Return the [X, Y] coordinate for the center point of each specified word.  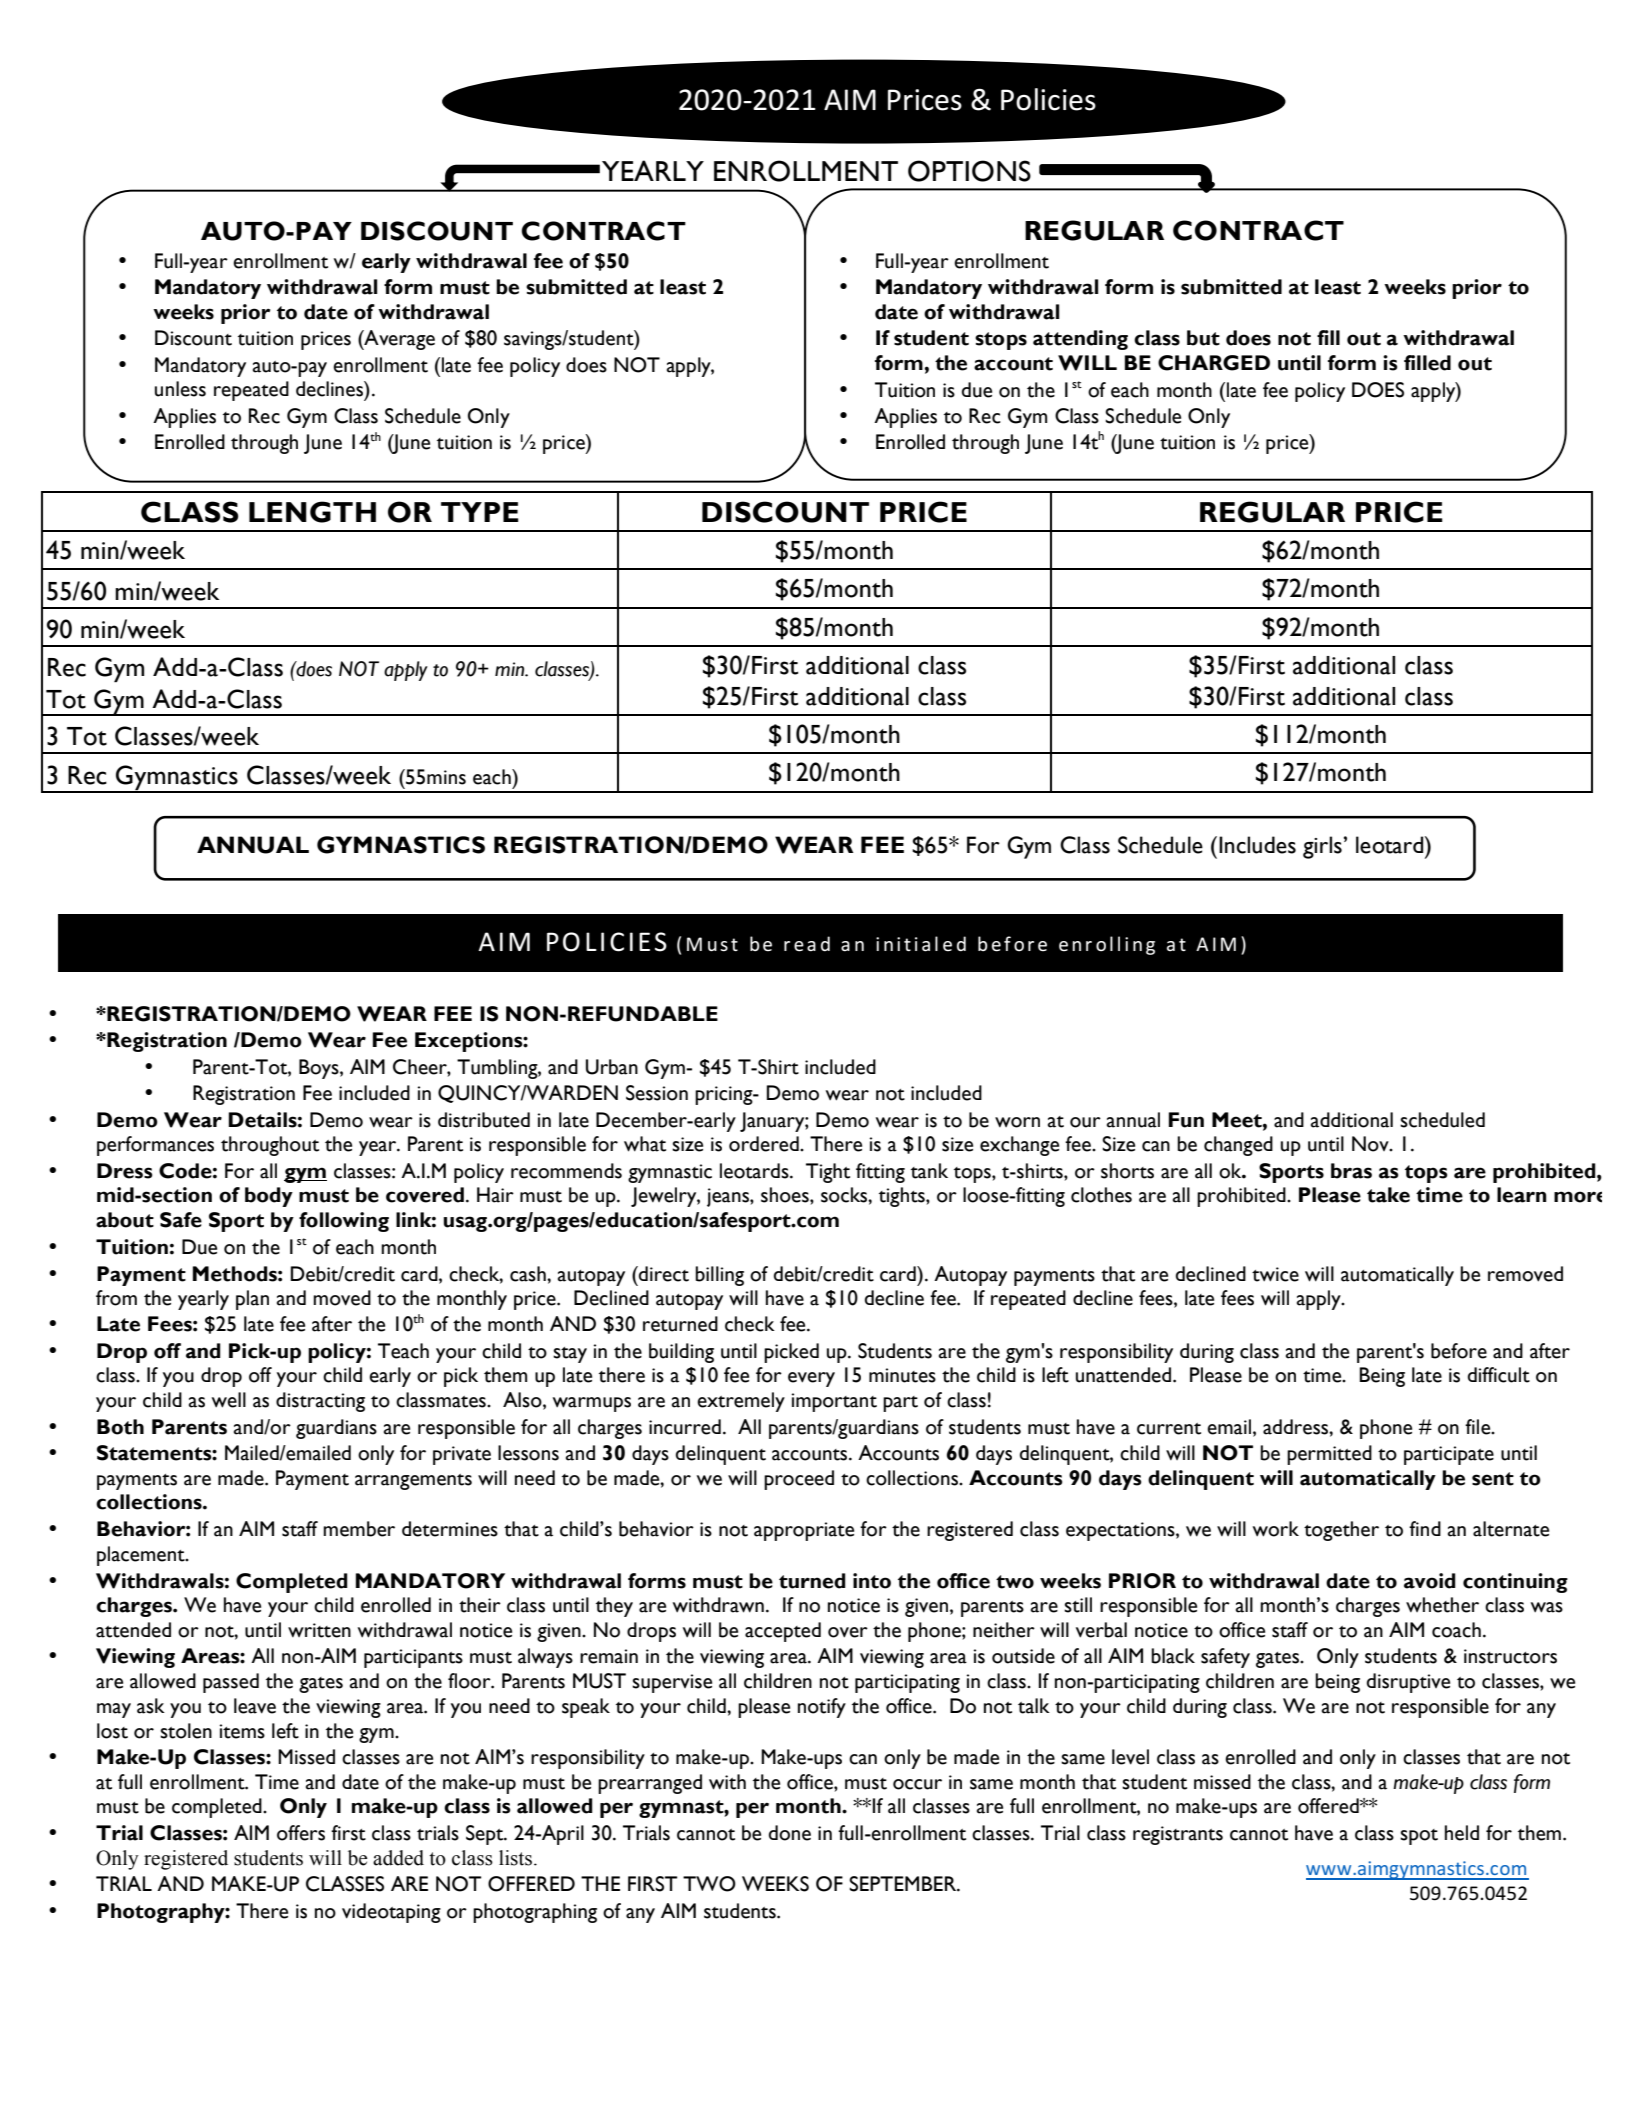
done [790, 1833]
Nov [1371, 1144]
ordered [765, 1144]
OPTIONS [969, 171]
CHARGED [1214, 363]
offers [301, 1833]
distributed [484, 1120]
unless [180, 389]
